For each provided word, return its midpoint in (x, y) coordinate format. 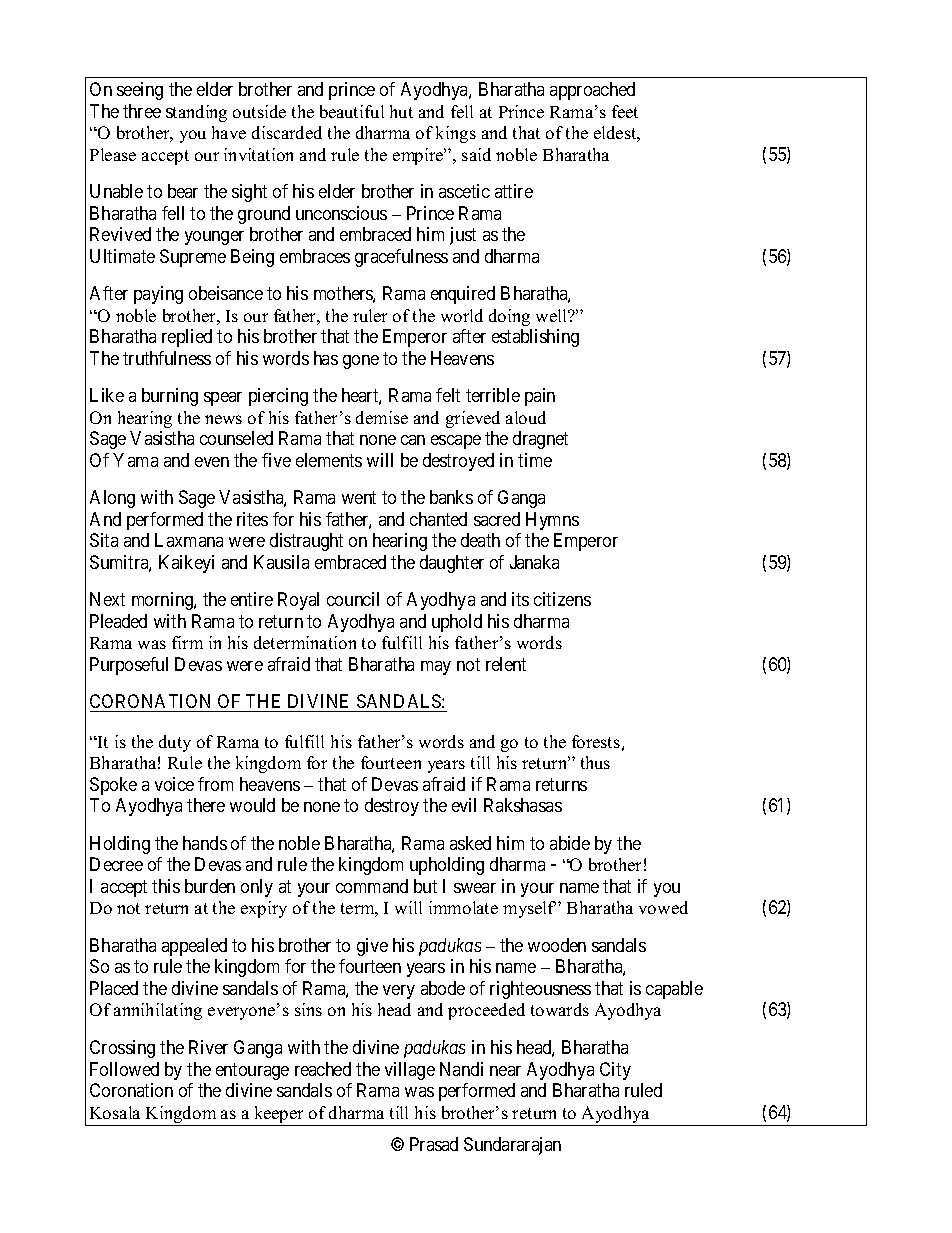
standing (196, 113)
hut (401, 111)
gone (361, 362)
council (353, 599)
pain (540, 397)
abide (570, 843)
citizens (562, 599)
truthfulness (167, 358)
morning (163, 601)
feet (625, 111)
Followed (124, 1069)
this (166, 886)
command (372, 886)
